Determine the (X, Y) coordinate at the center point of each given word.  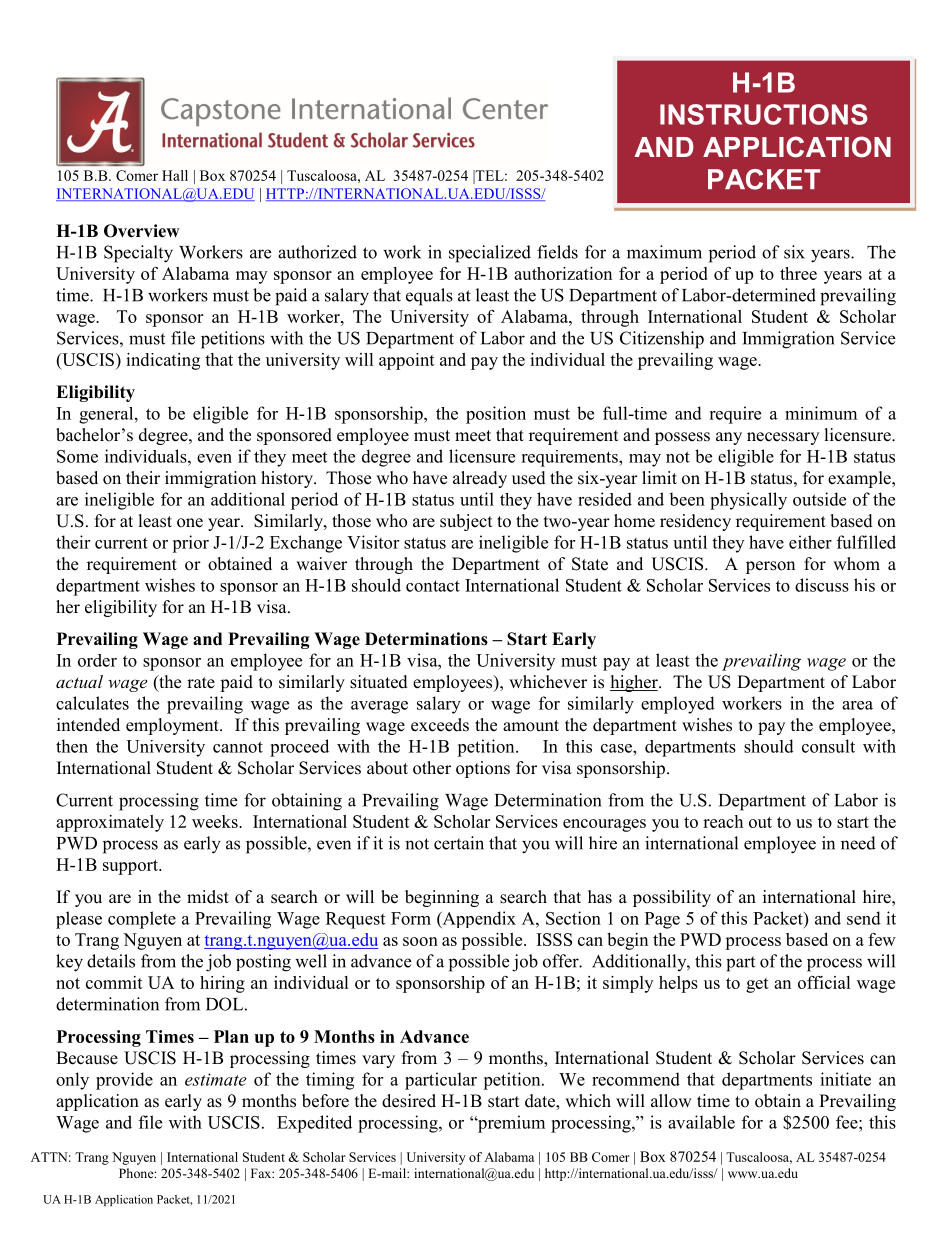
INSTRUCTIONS (763, 114)
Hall (175, 175)
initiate (845, 1079)
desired (409, 1101)
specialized (490, 254)
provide (124, 1081)
